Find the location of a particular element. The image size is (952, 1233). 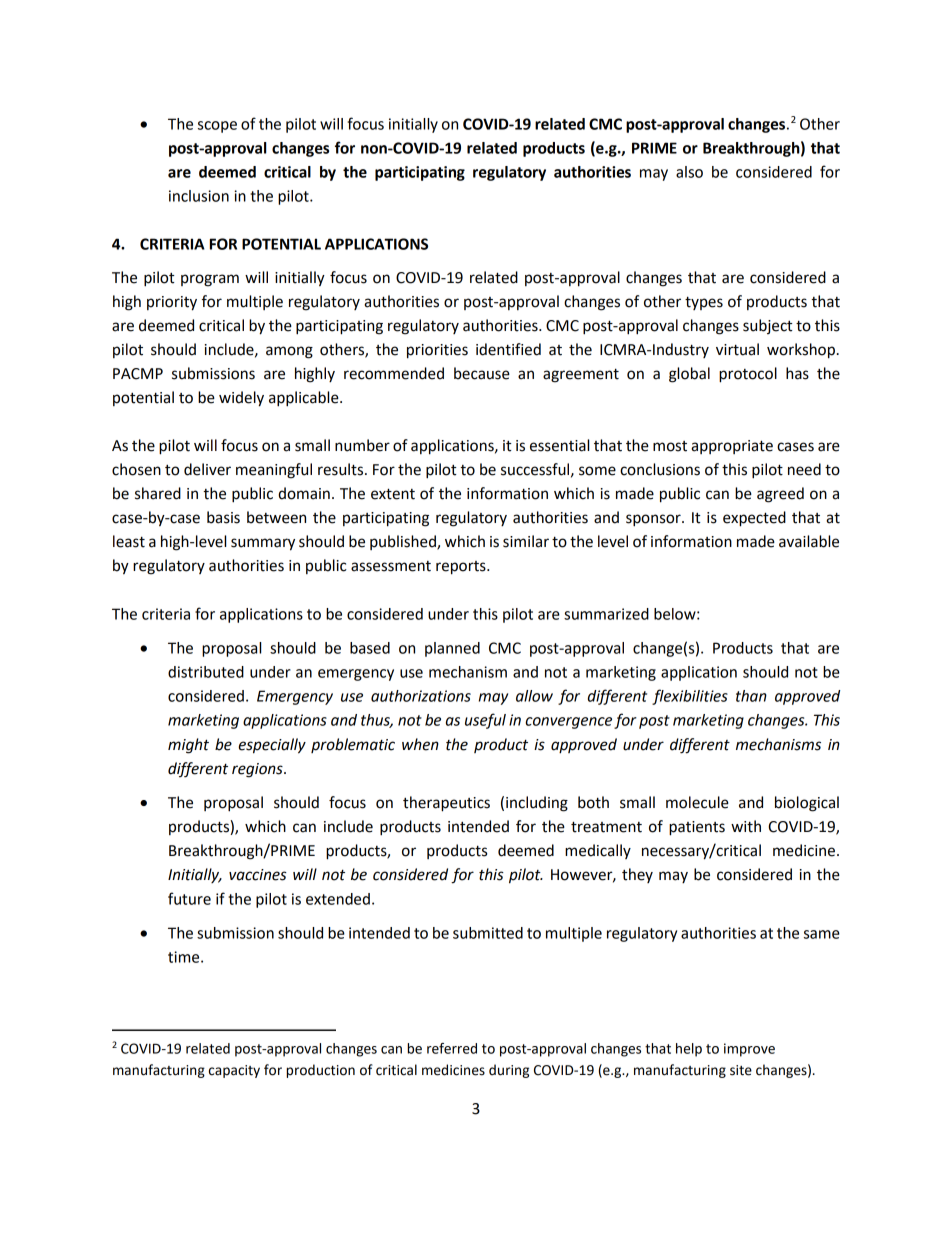

might is located at coordinates (188, 746).
